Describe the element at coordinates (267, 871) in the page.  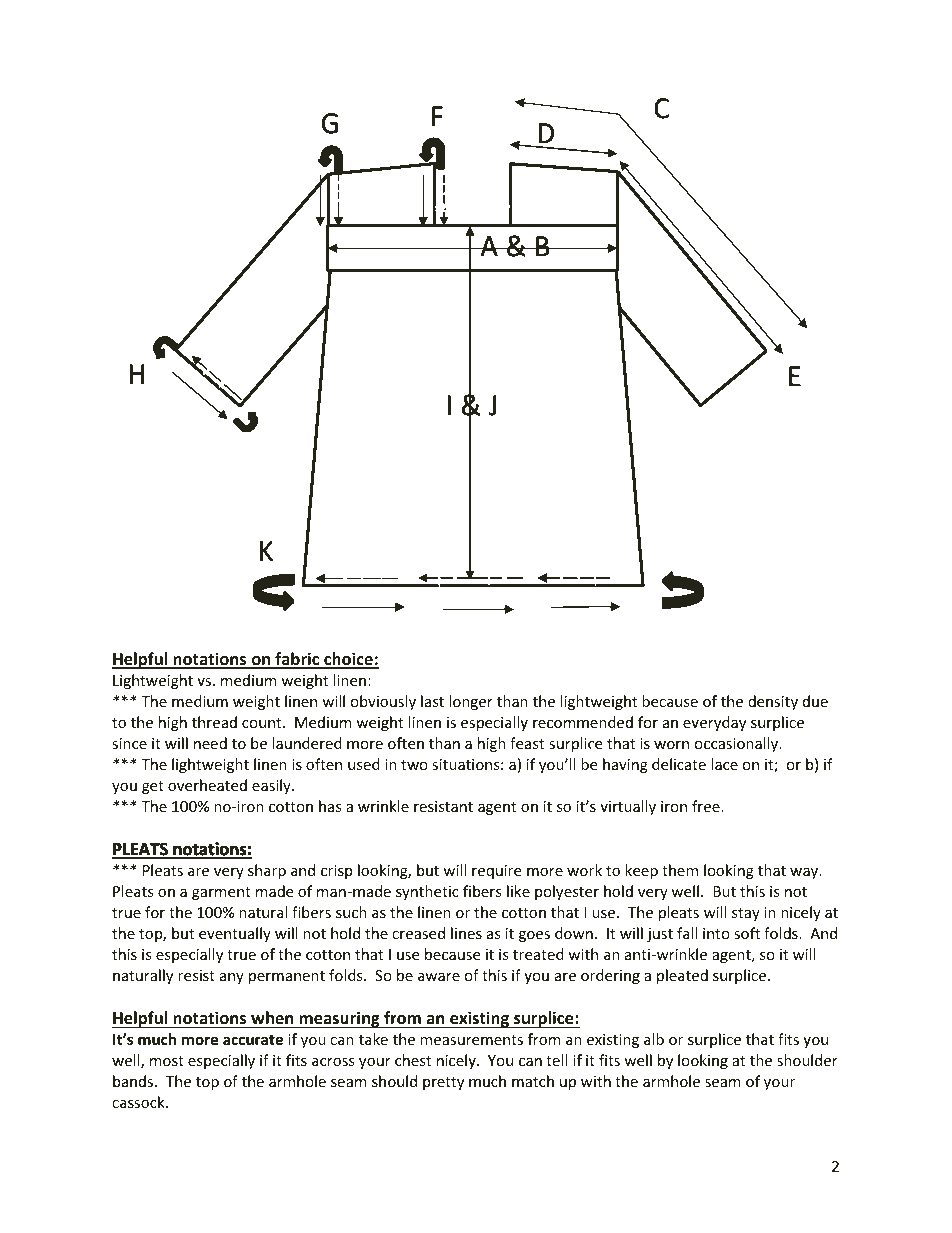
I see `sharp` at that location.
